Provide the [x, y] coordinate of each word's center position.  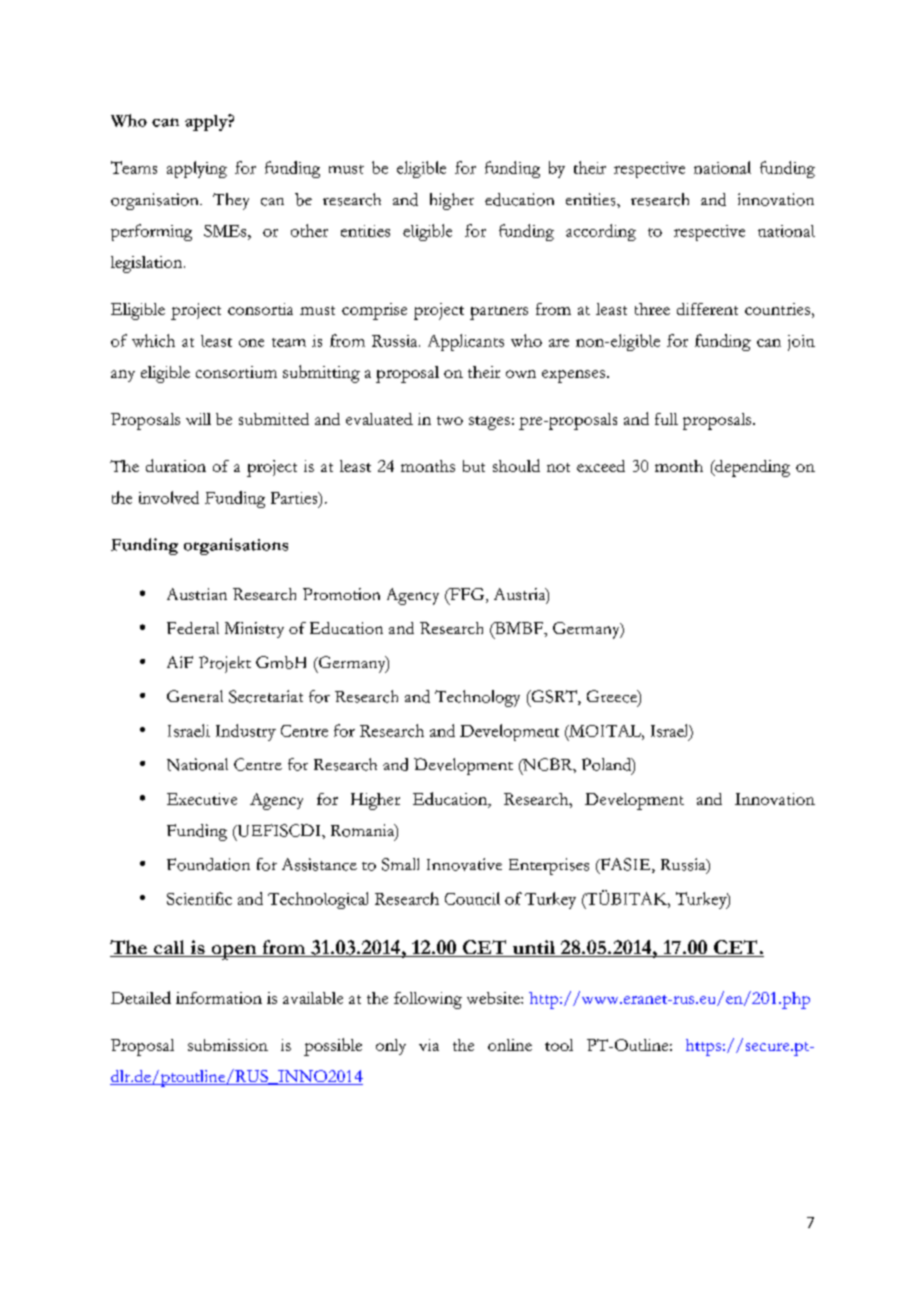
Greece [613, 696]
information [219, 998]
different [707, 309]
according [601, 232]
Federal [193, 628]
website [494, 998]
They [231, 201]
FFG [467, 595]
